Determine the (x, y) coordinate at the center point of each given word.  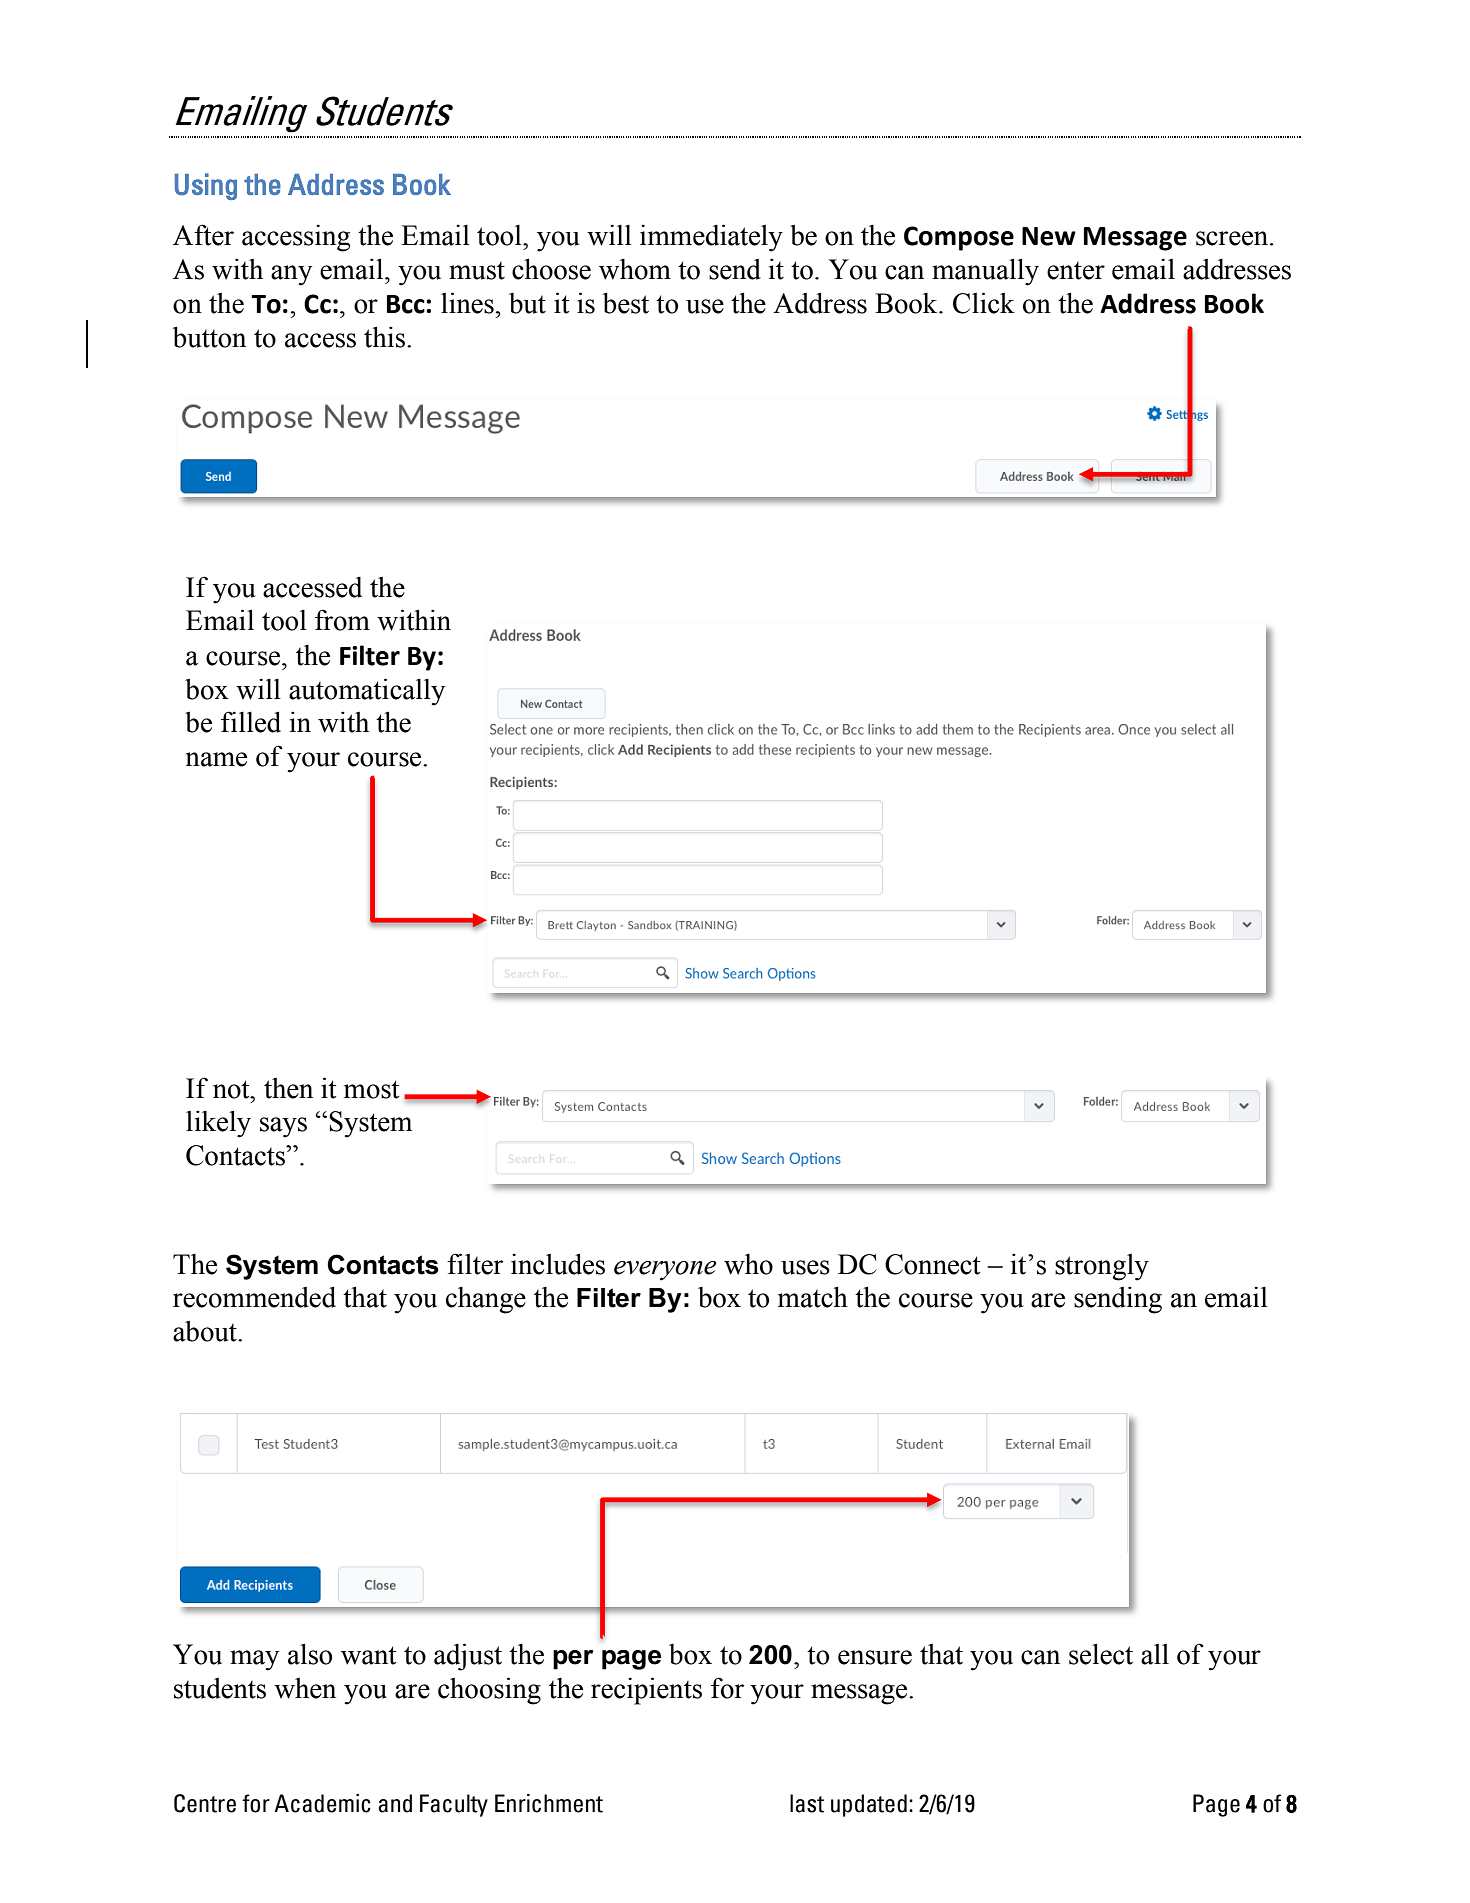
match (813, 1297)
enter (1076, 271)
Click (984, 303)
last (807, 1803)
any (291, 275)
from (342, 620)
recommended (254, 1297)
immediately (711, 238)
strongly (1102, 1267)
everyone (665, 1271)
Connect (932, 1264)
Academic (322, 1803)
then (288, 1088)
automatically (367, 692)
